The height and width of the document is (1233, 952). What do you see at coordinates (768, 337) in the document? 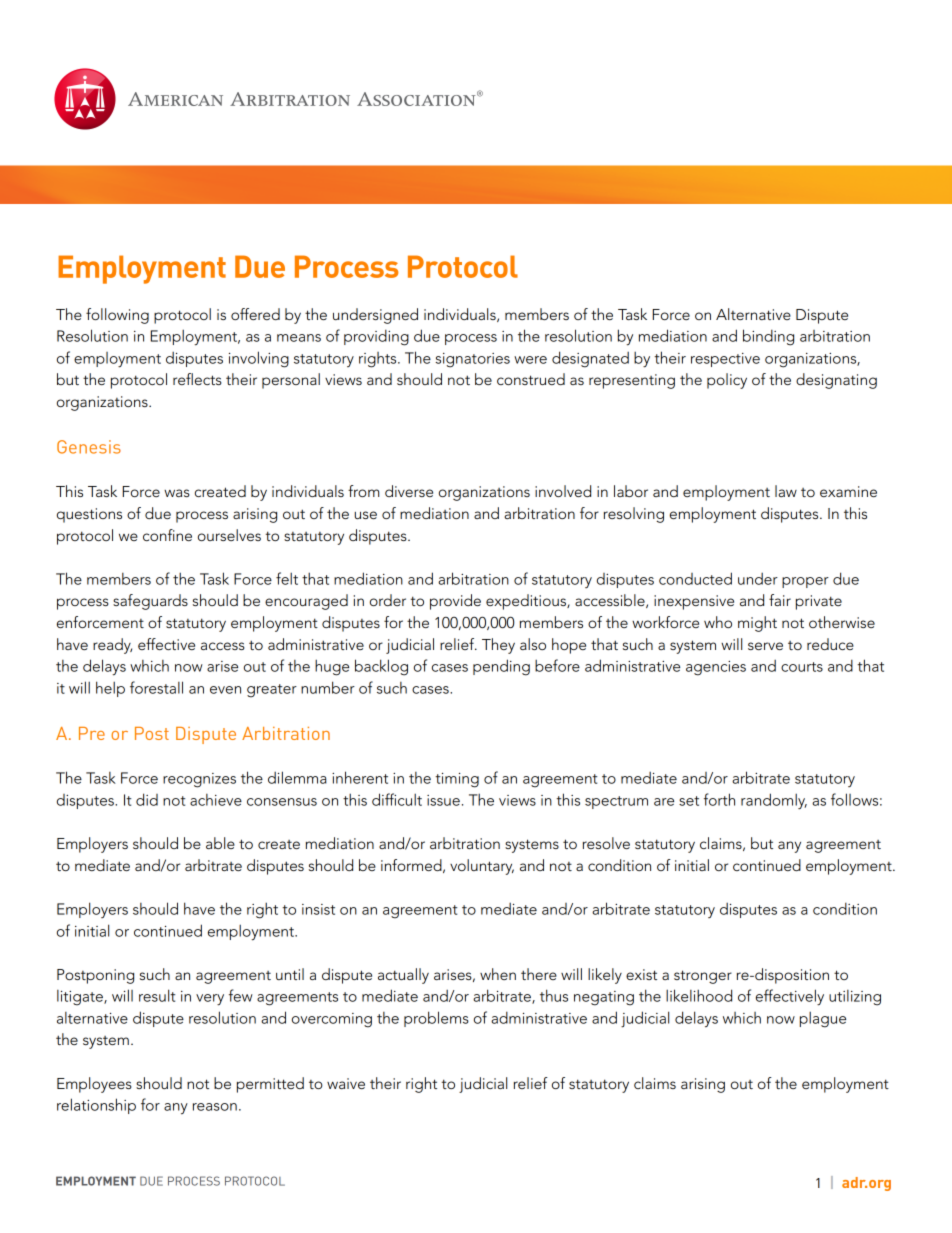
I see `binding` at bounding box center [768, 337].
